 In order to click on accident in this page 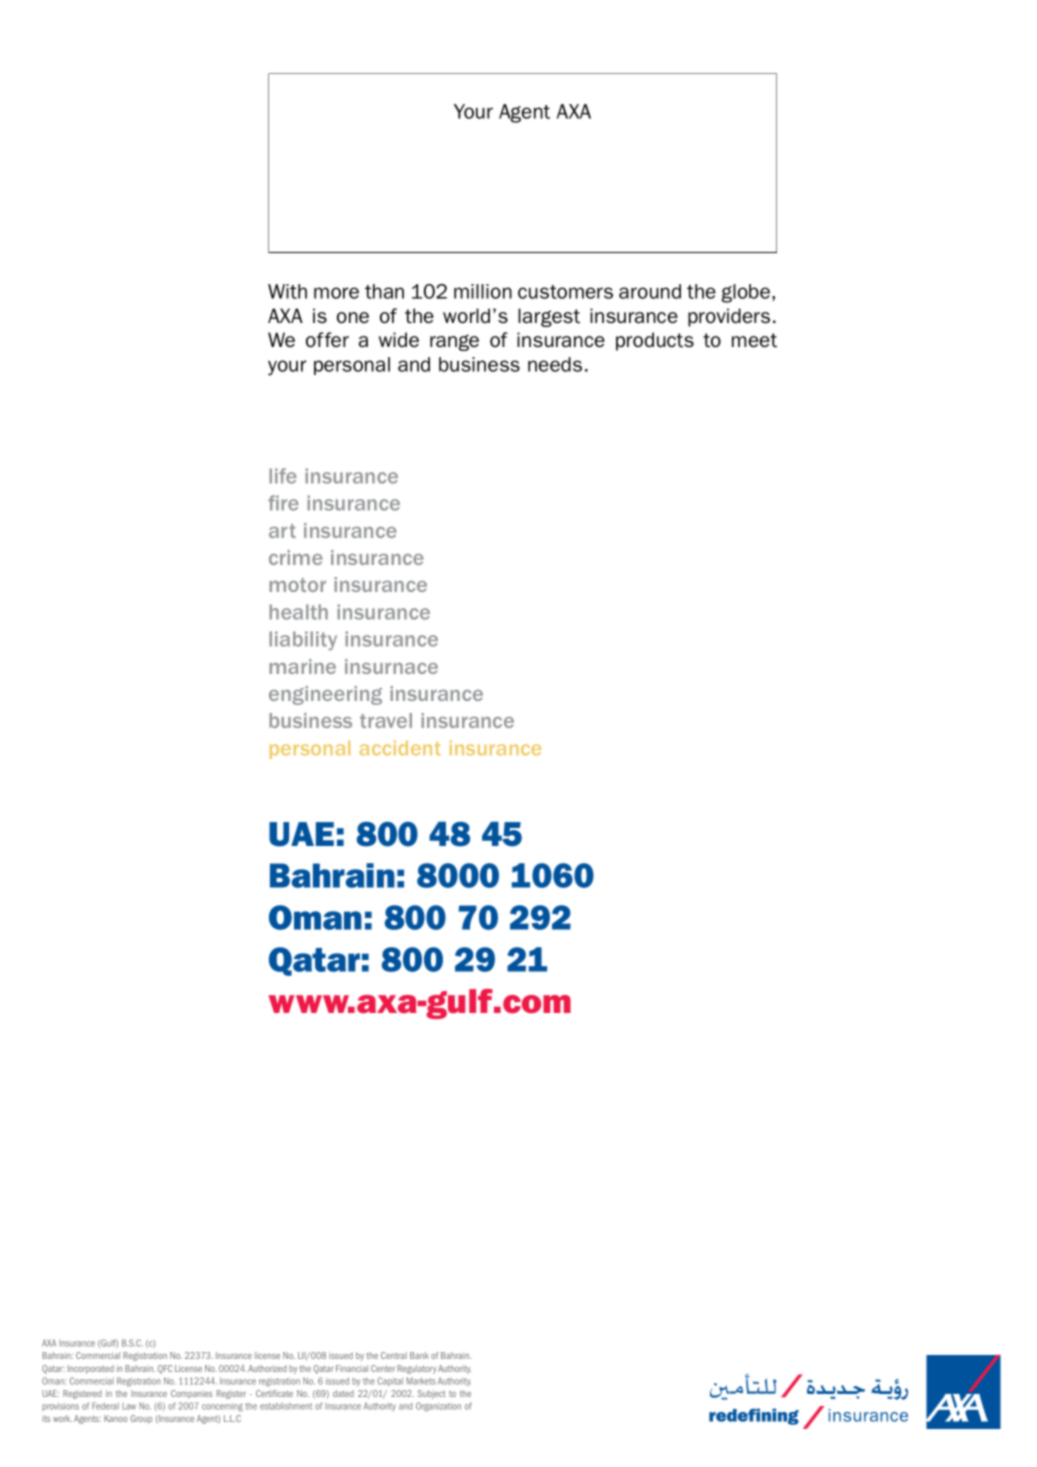, I will do `click(400, 748)`.
